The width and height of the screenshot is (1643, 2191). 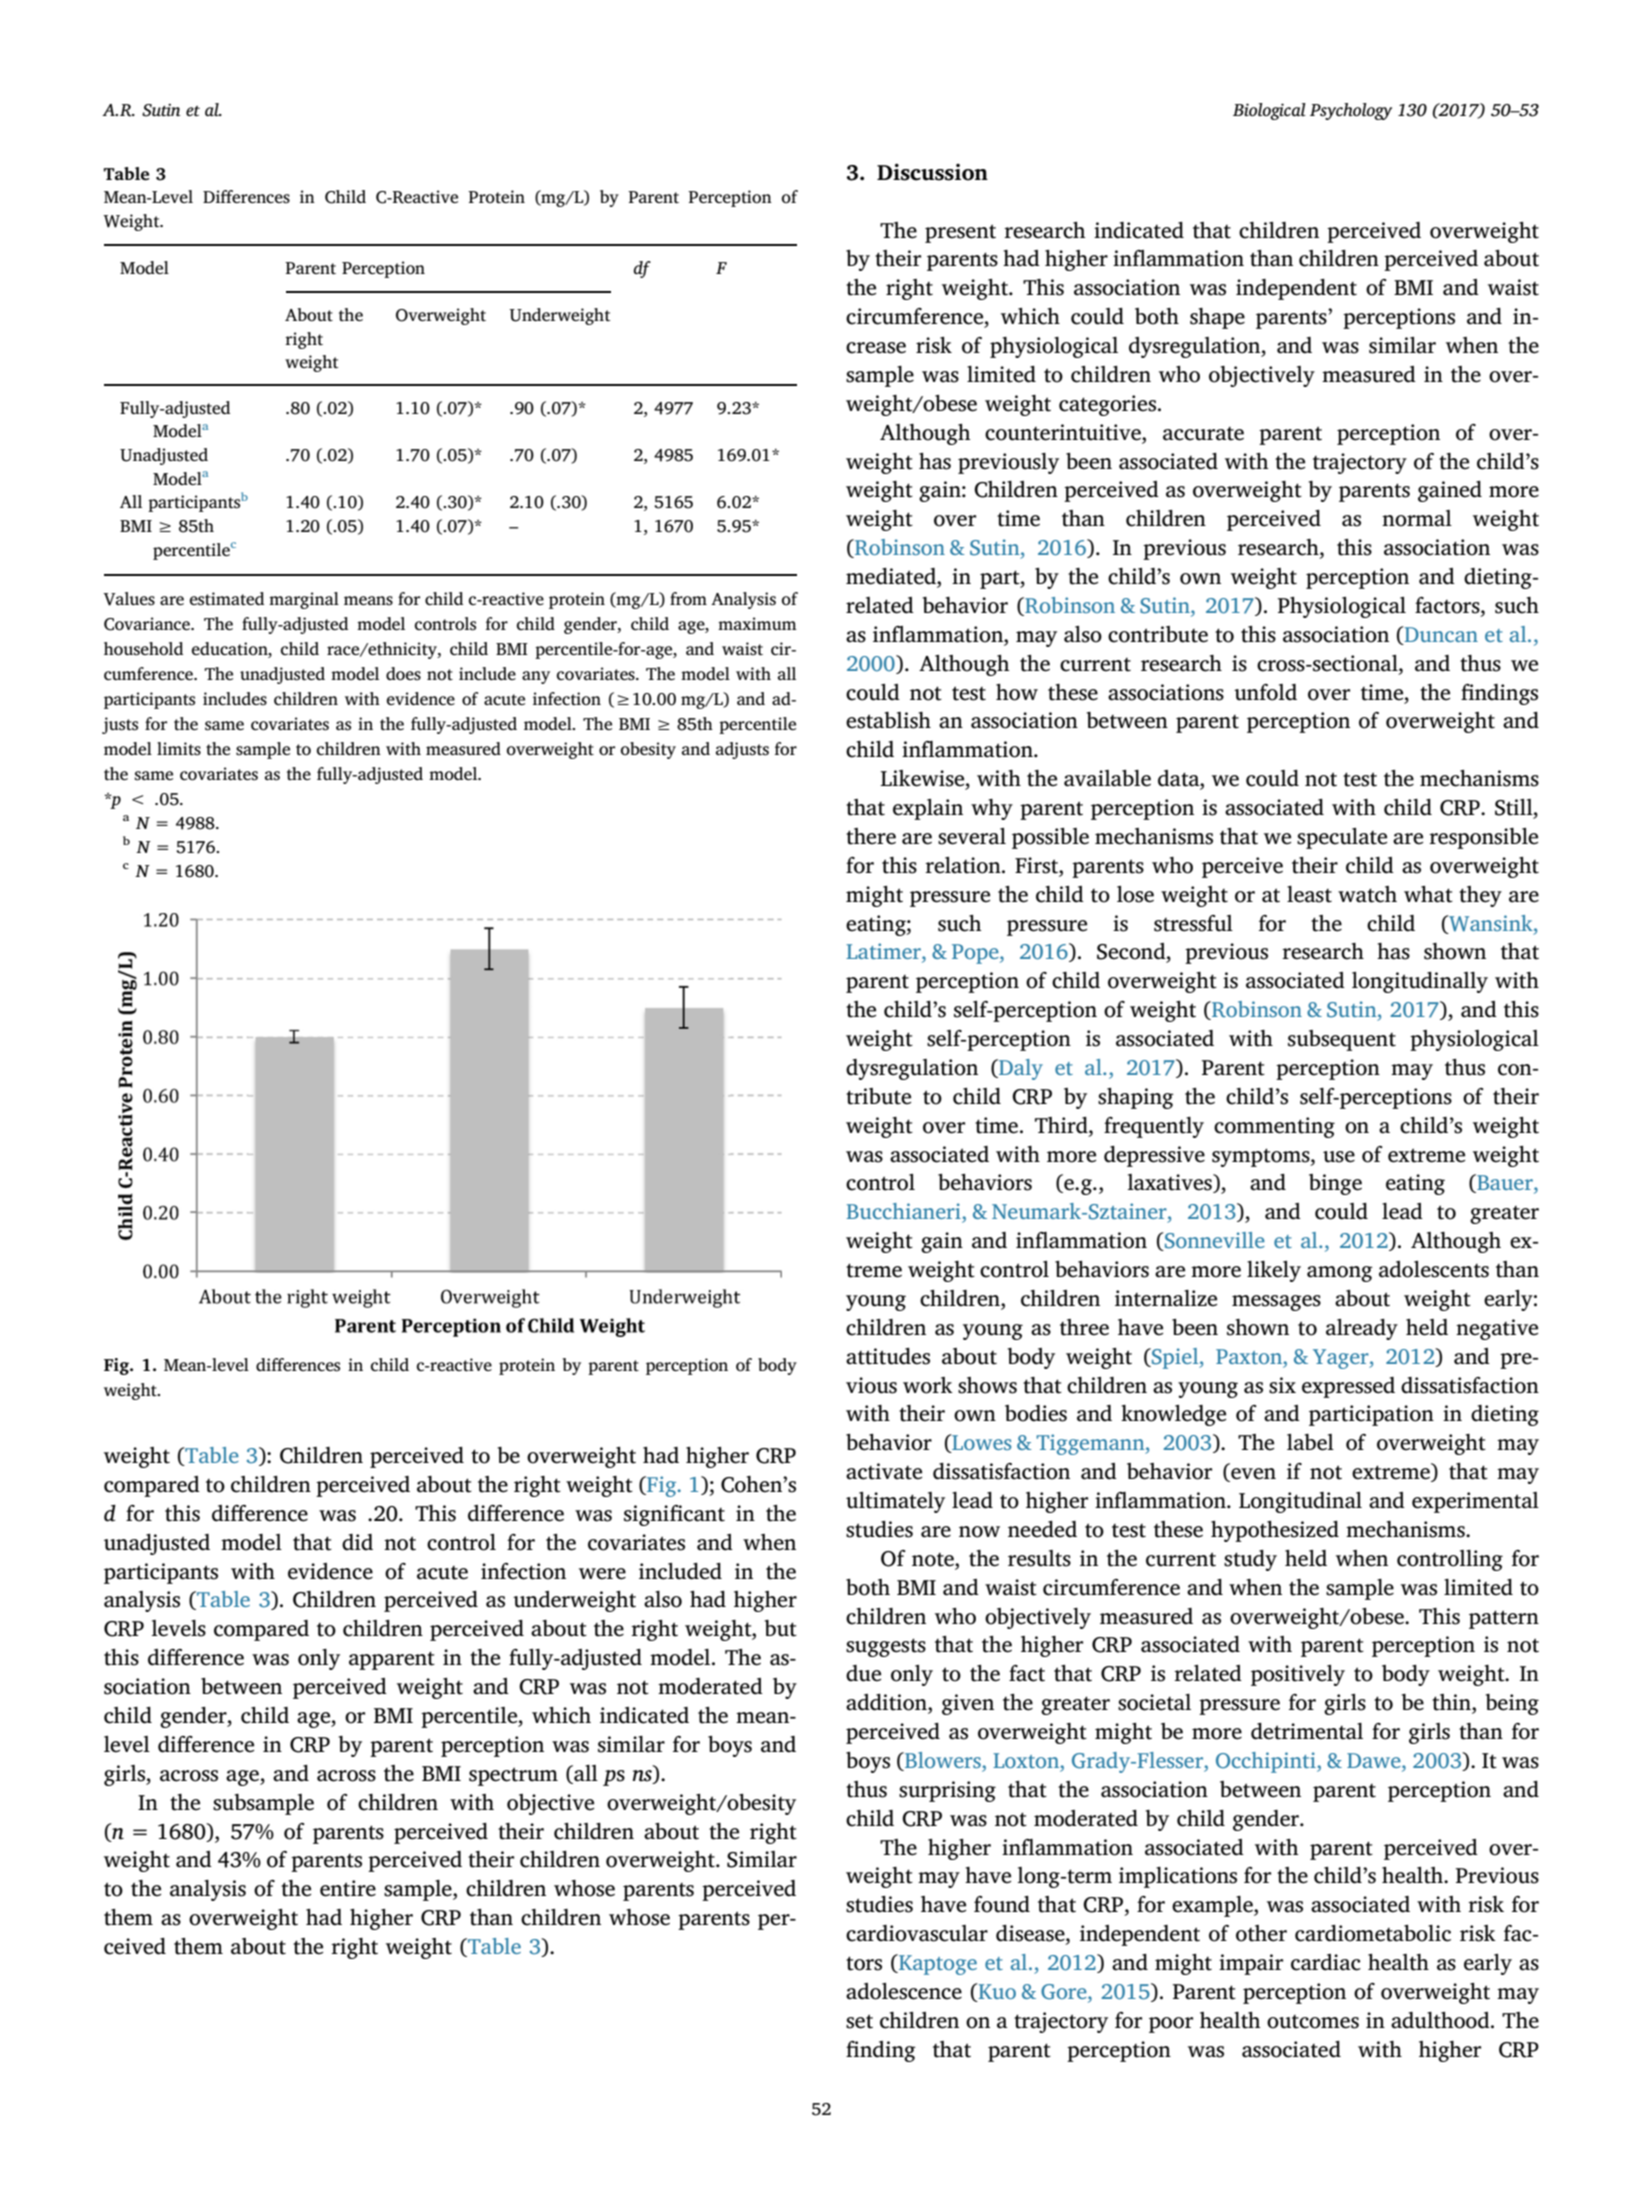 I want to click on entire, so click(x=348, y=1888).
